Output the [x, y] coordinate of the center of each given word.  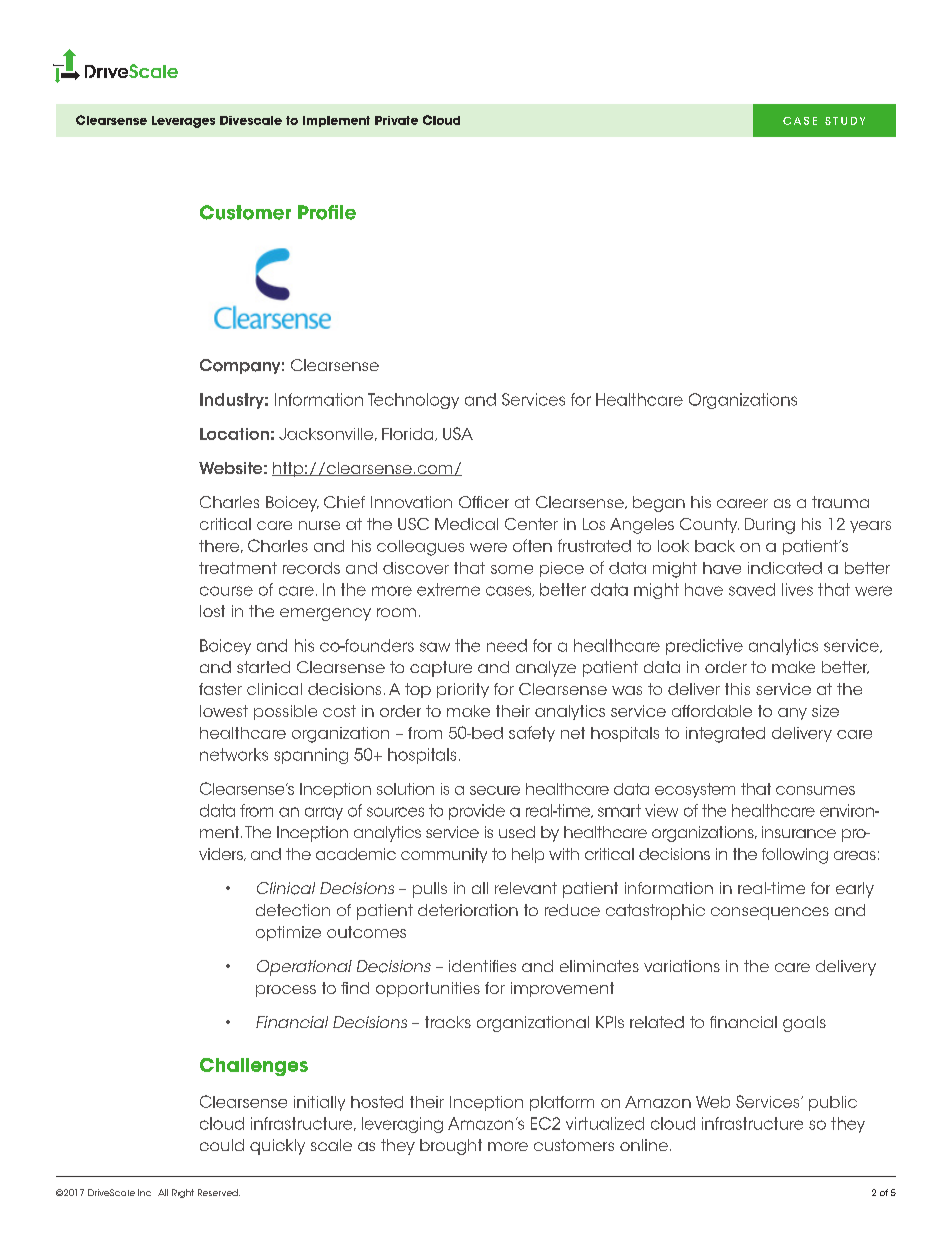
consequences [770, 913]
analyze [546, 669]
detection [293, 910]
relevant [526, 888]
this [737, 689]
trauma [840, 502]
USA [458, 433]
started [263, 667]
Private [396, 120]
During [770, 526]
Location [234, 434]
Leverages [183, 122]
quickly [277, 1147]
